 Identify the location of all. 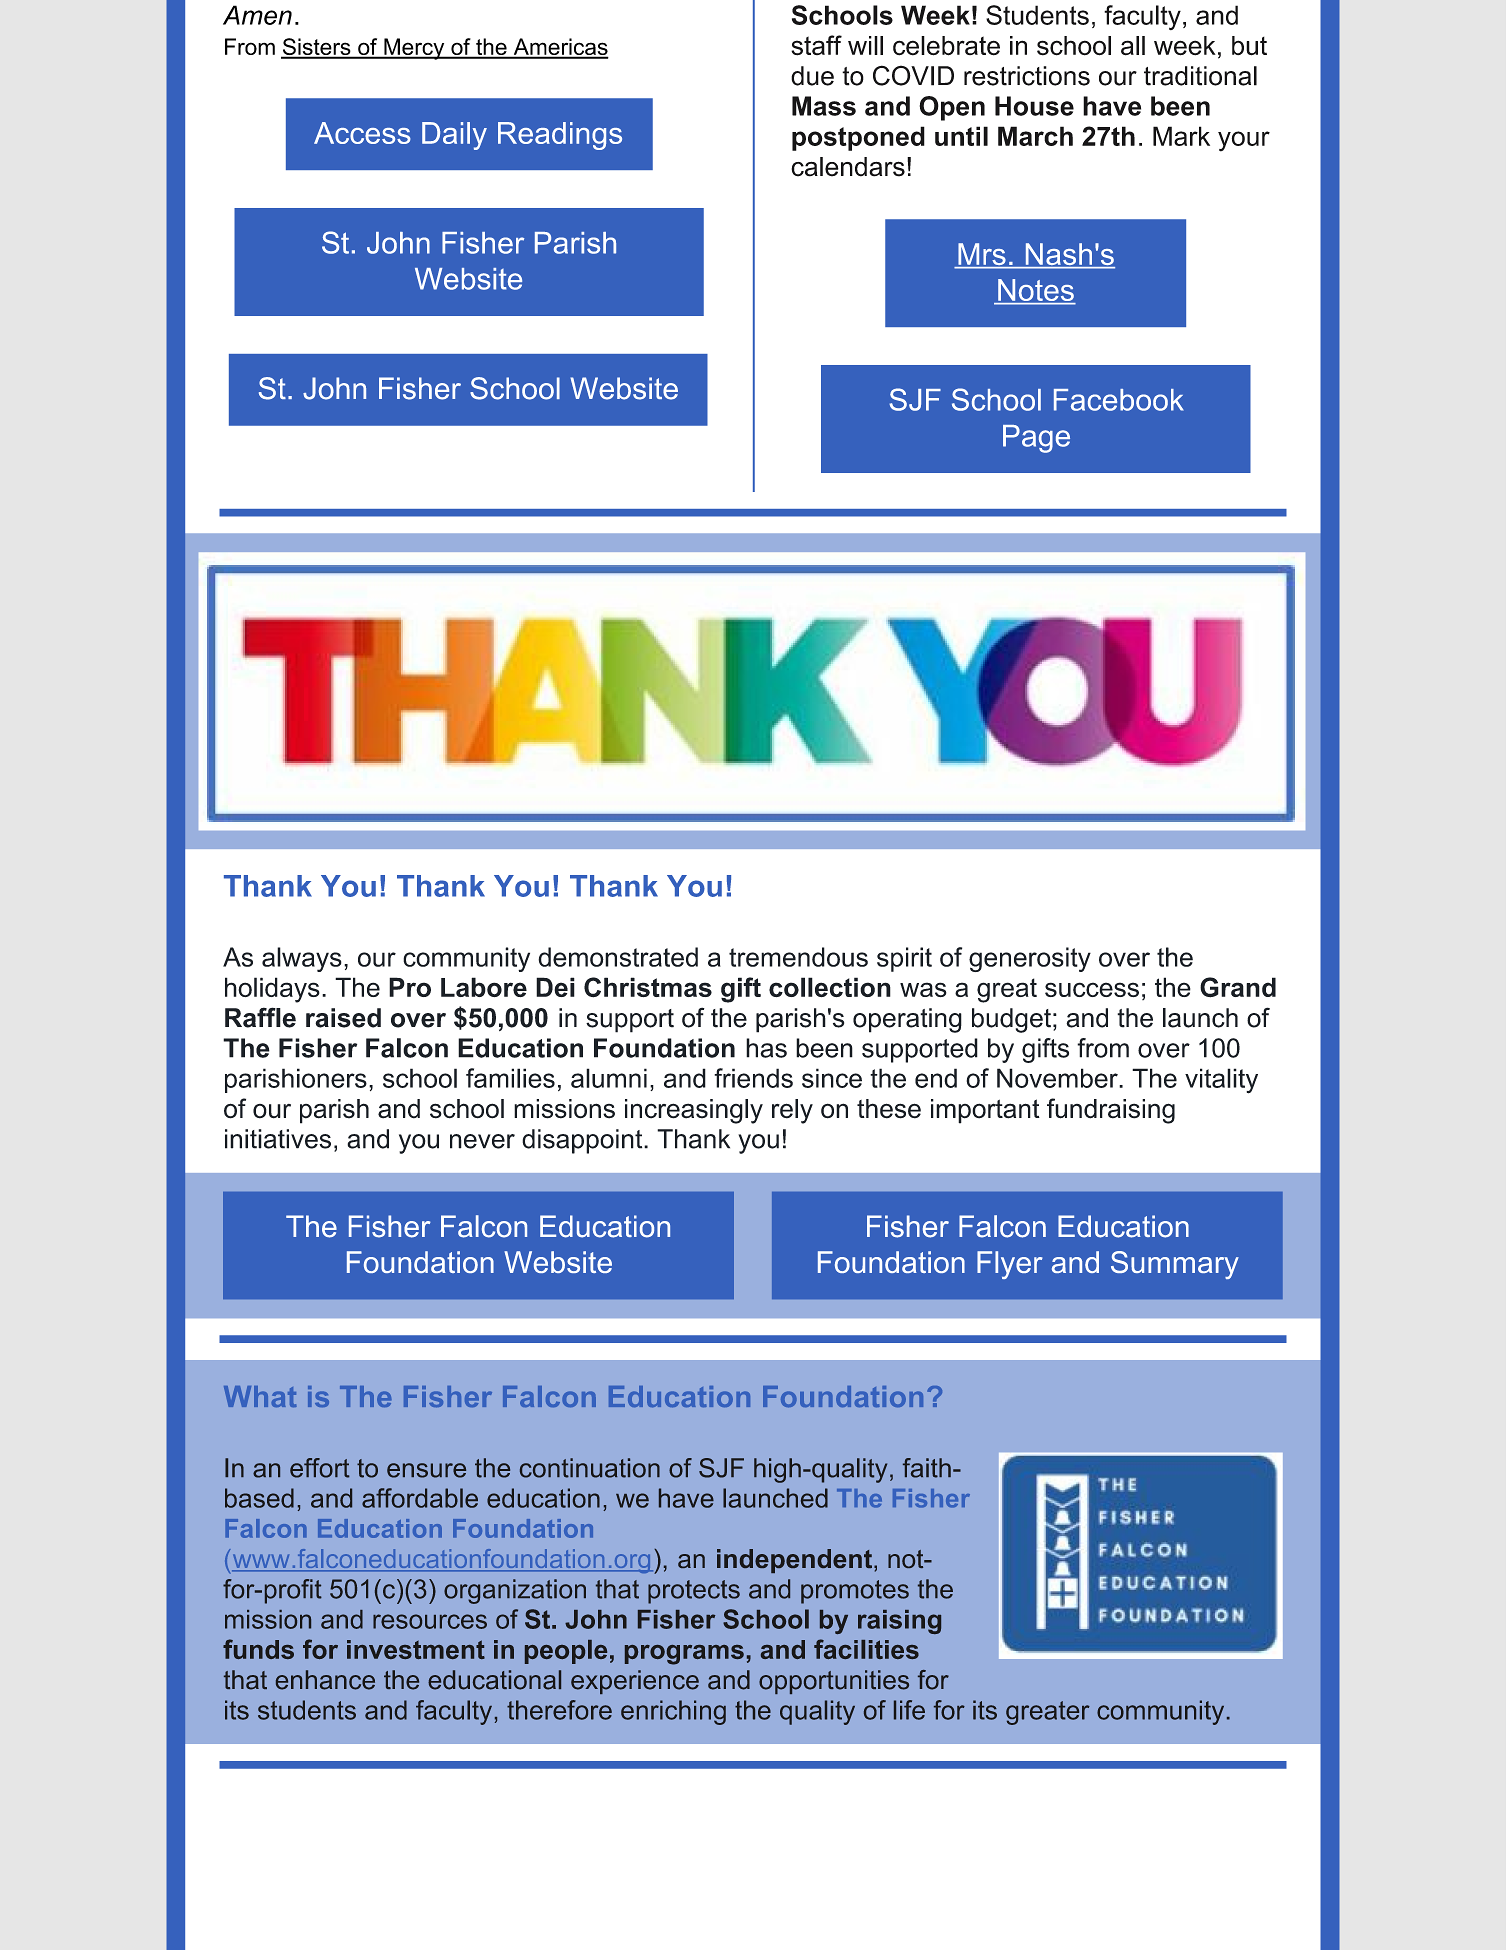
(1133, 46).
